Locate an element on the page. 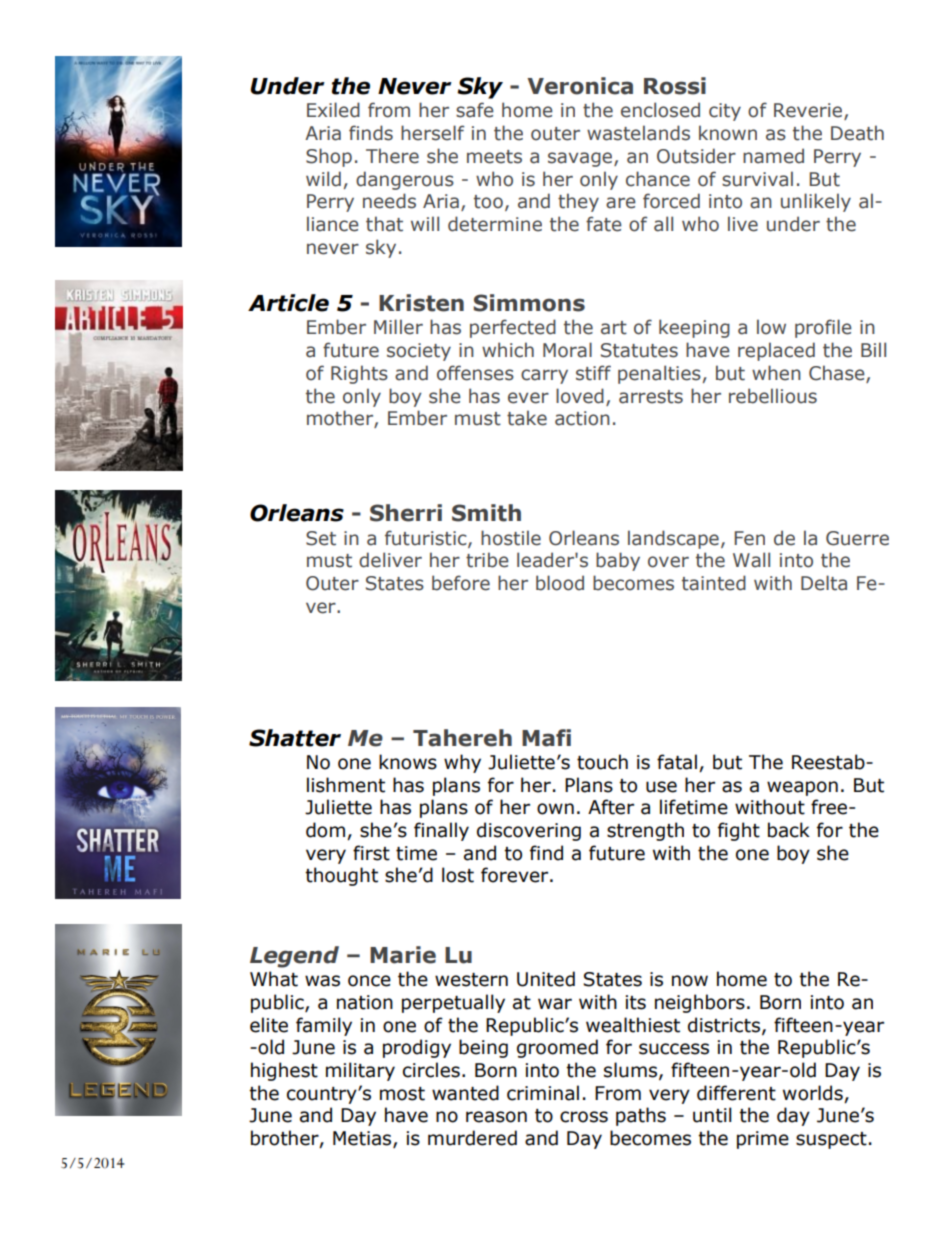 The width and height of the document is (952, 1233). touch is located at coordinates (602, 762).
